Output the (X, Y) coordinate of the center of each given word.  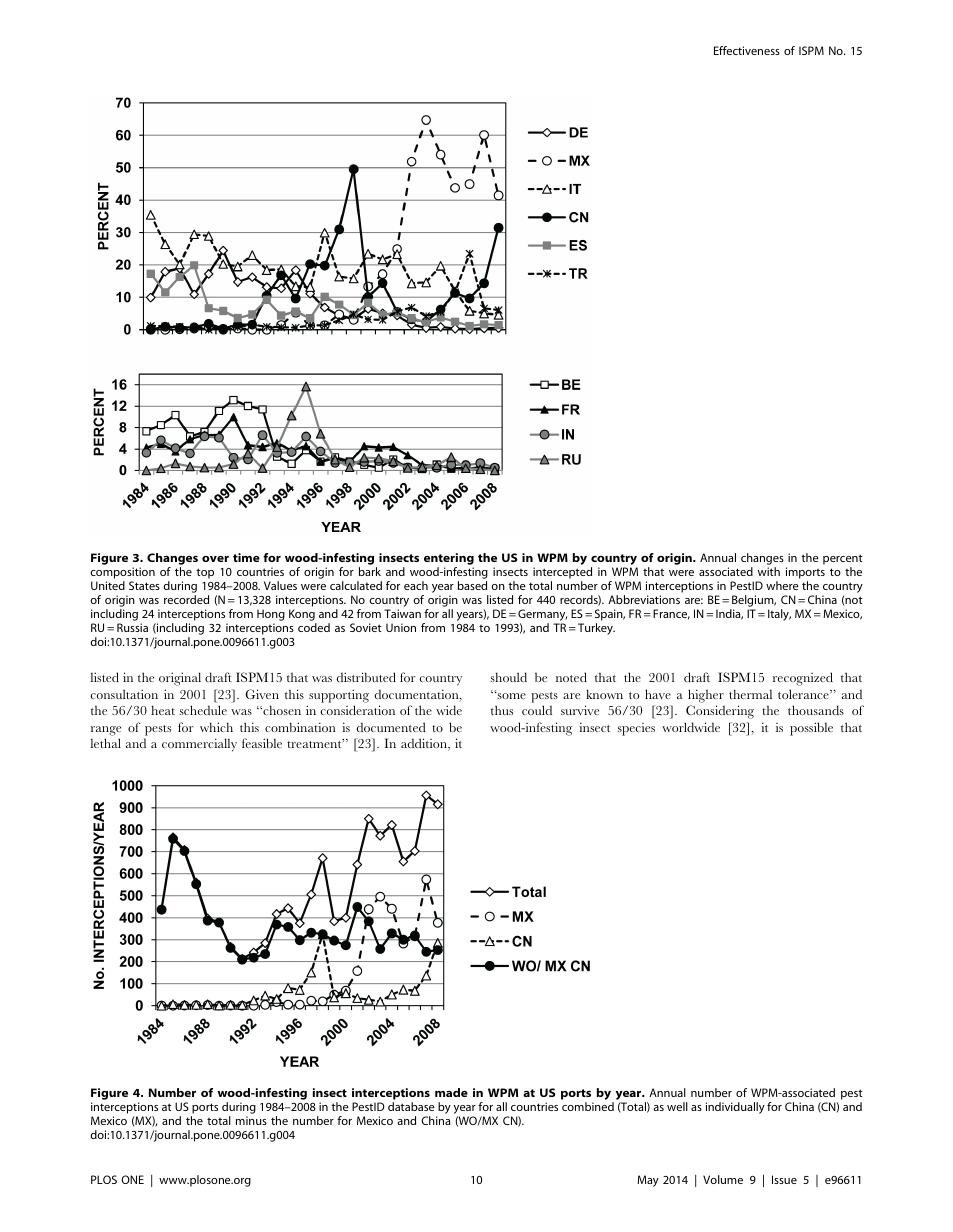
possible (811, 729)
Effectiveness (747, 50)
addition (425, 744)
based (472, 585)
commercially (199, 745)
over (215, 559)
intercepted (562, 574)
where (782, 585)
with (769, 571)
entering (449, 560)
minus (251, 1120)
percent (843, 561)
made (451, 1092)
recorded (186, 599)
